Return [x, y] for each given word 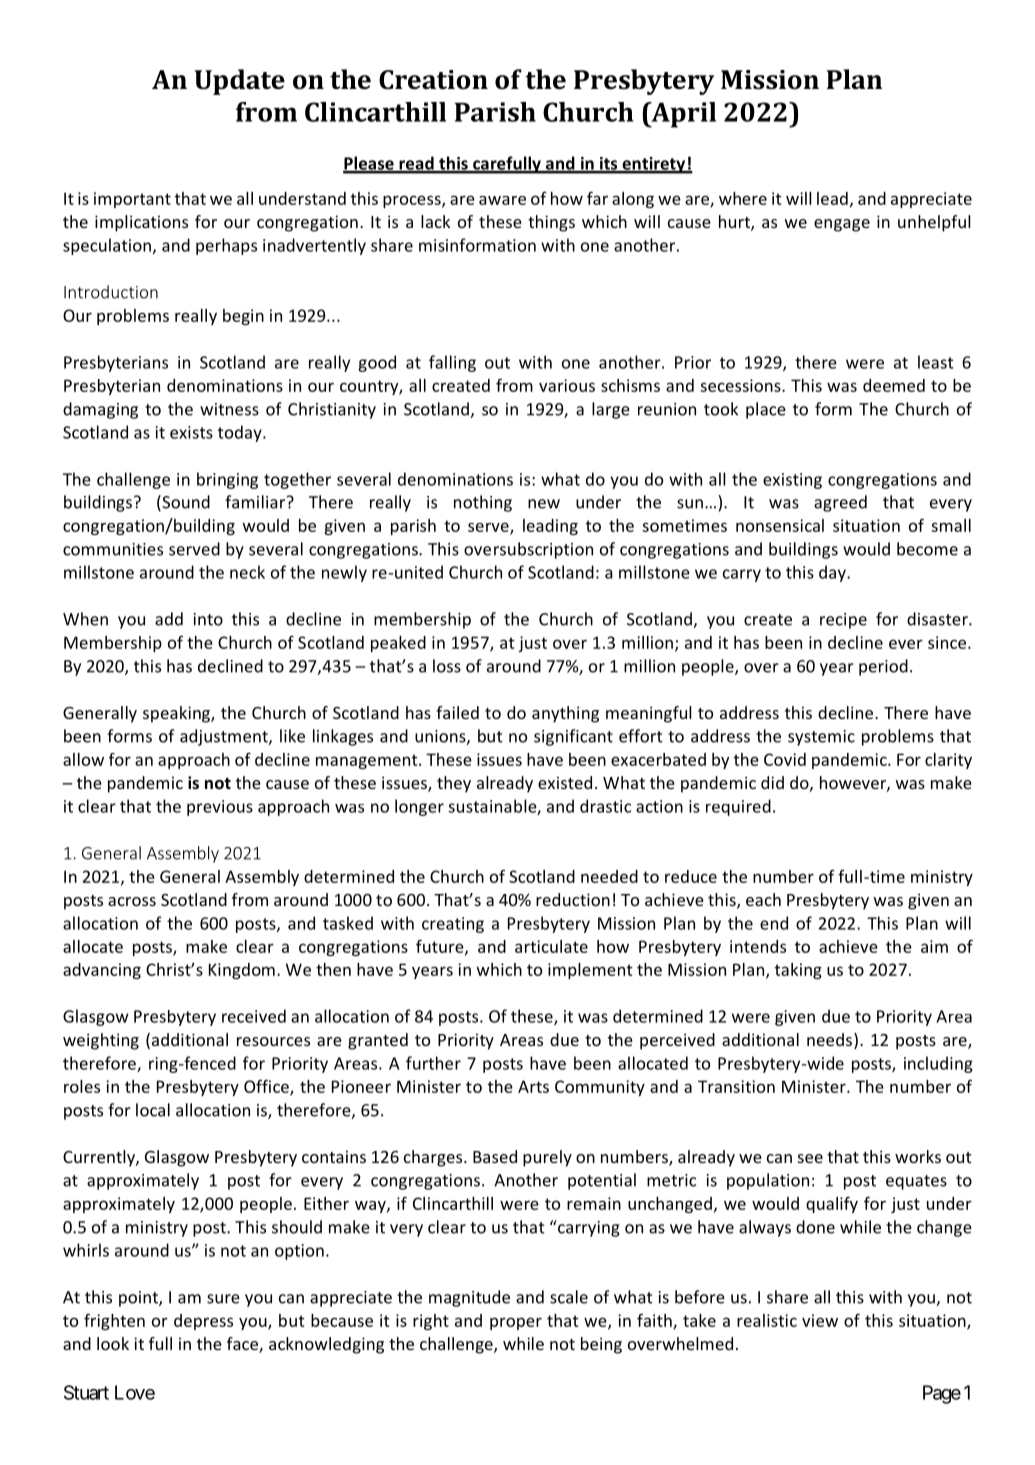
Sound [185, 503]
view [820, 1320]
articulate [551, 946]
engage [842, 225]
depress [203, 1322]
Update [240, 82]
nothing [483, 503]
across [132, 901]
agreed [840, 503]
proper [516, 1323]
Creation [433, 80]
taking [798, 971]
